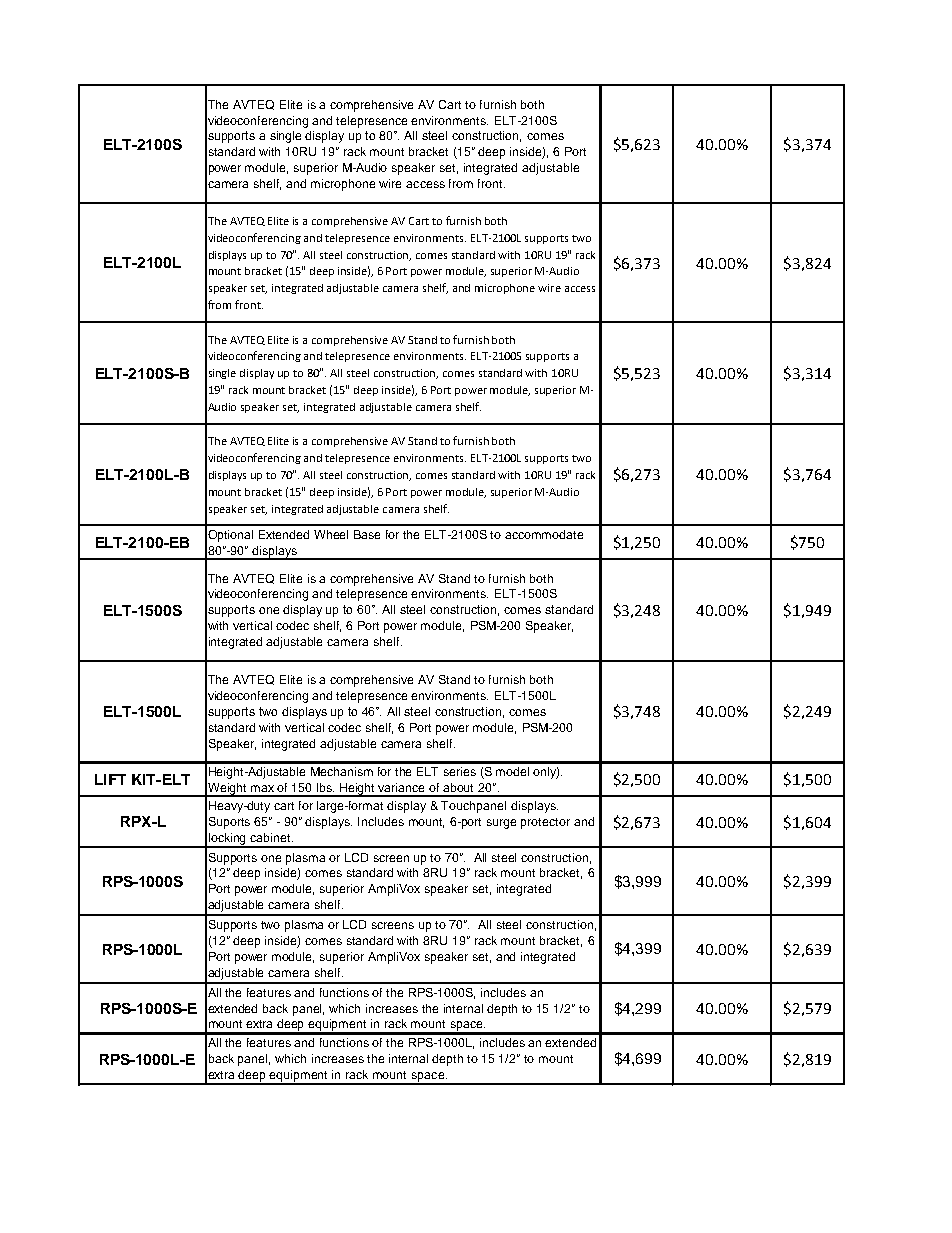 The width and height of the screenshot is (952, 1233). I want to click on lbs, so click(325, 787).
